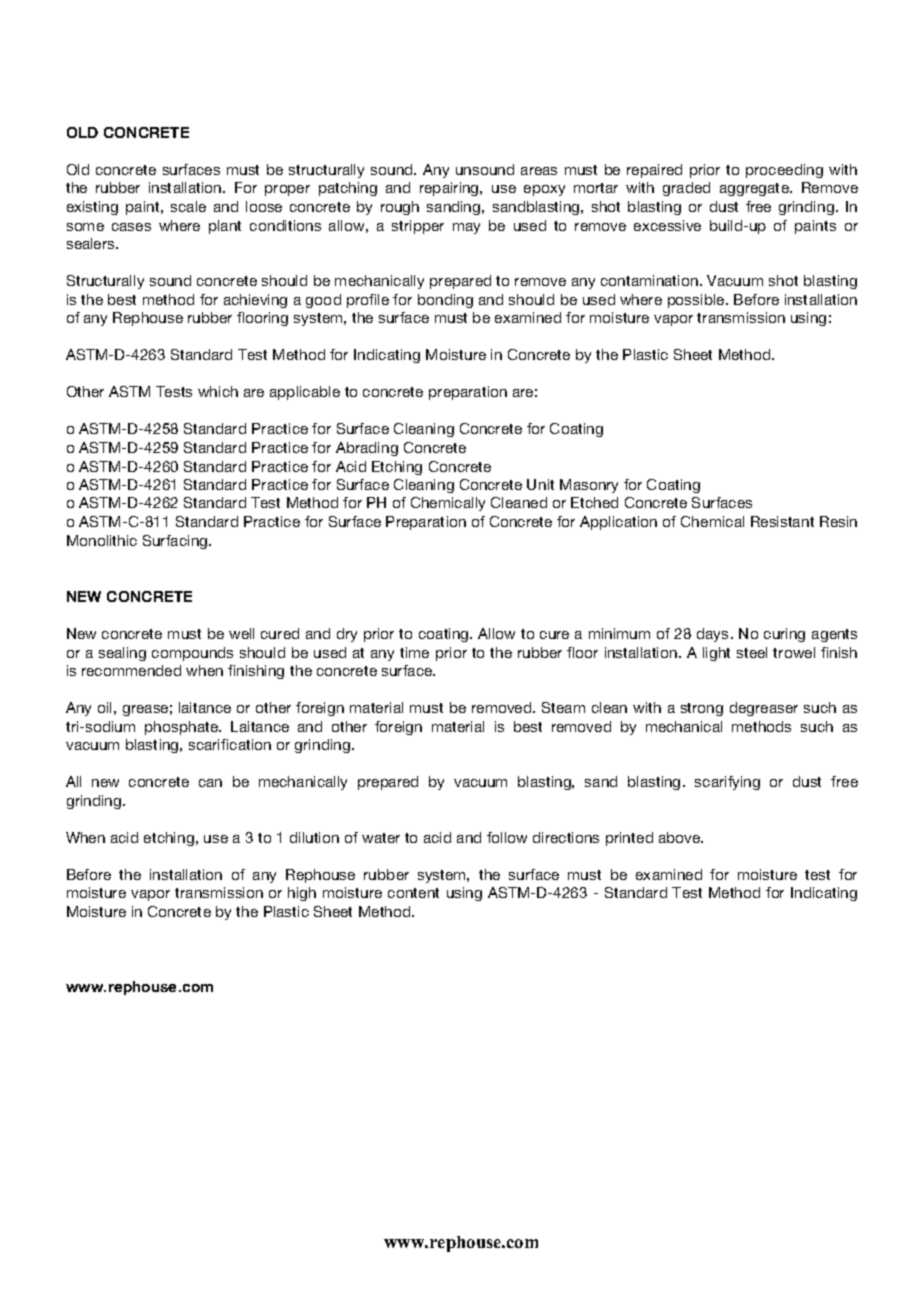 The image size is (924, 1308). Describe the element at coordinates (755, 189) in the document. I see `aggregate` at that location.
